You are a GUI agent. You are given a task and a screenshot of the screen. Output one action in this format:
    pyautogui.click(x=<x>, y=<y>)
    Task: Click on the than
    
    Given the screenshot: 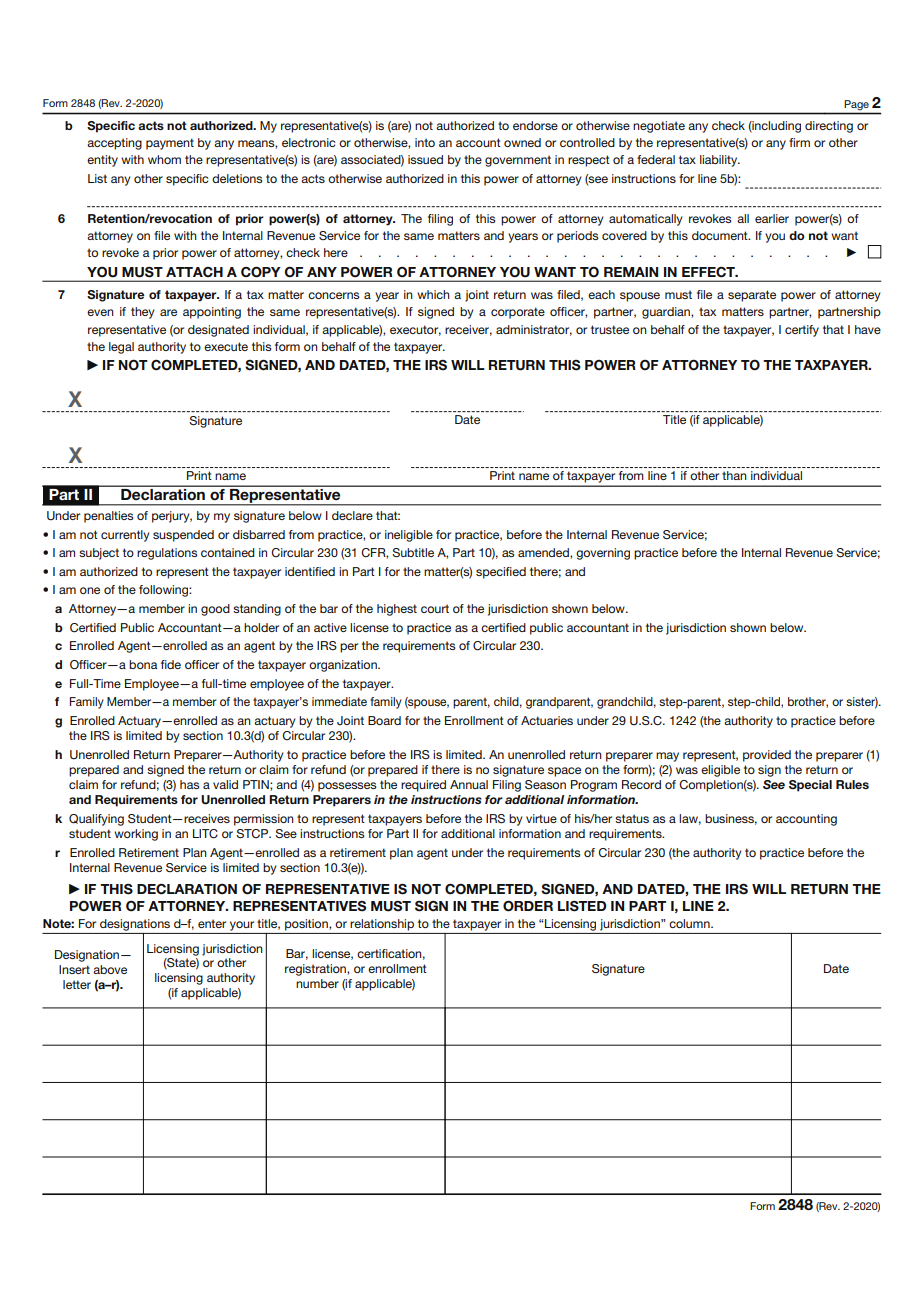 What is the action you would take?
    pyautogui.click(x=734, y=475)
